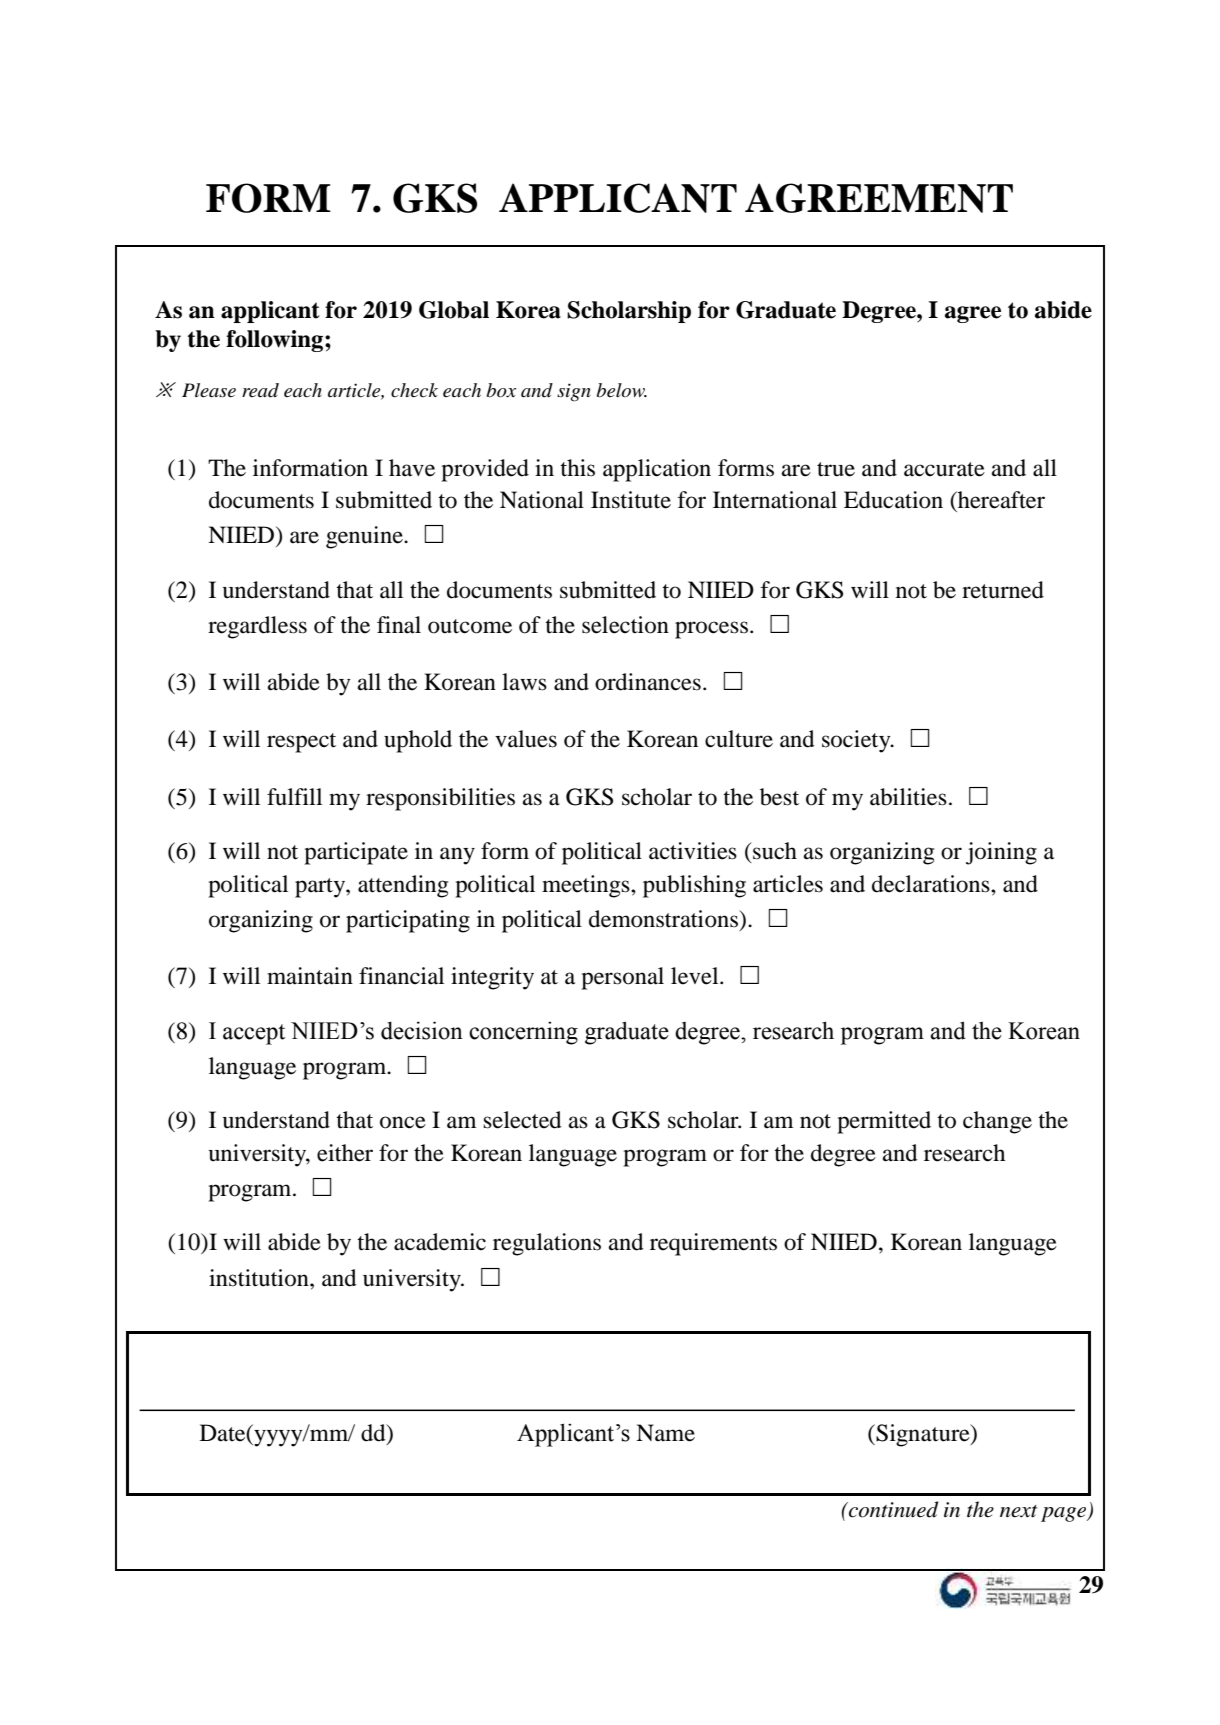 The width and height of the screenshot is (1220, 1725). Describe the element at coordinates (260, 1278) in the screenshot. I see `institution` at that location.
